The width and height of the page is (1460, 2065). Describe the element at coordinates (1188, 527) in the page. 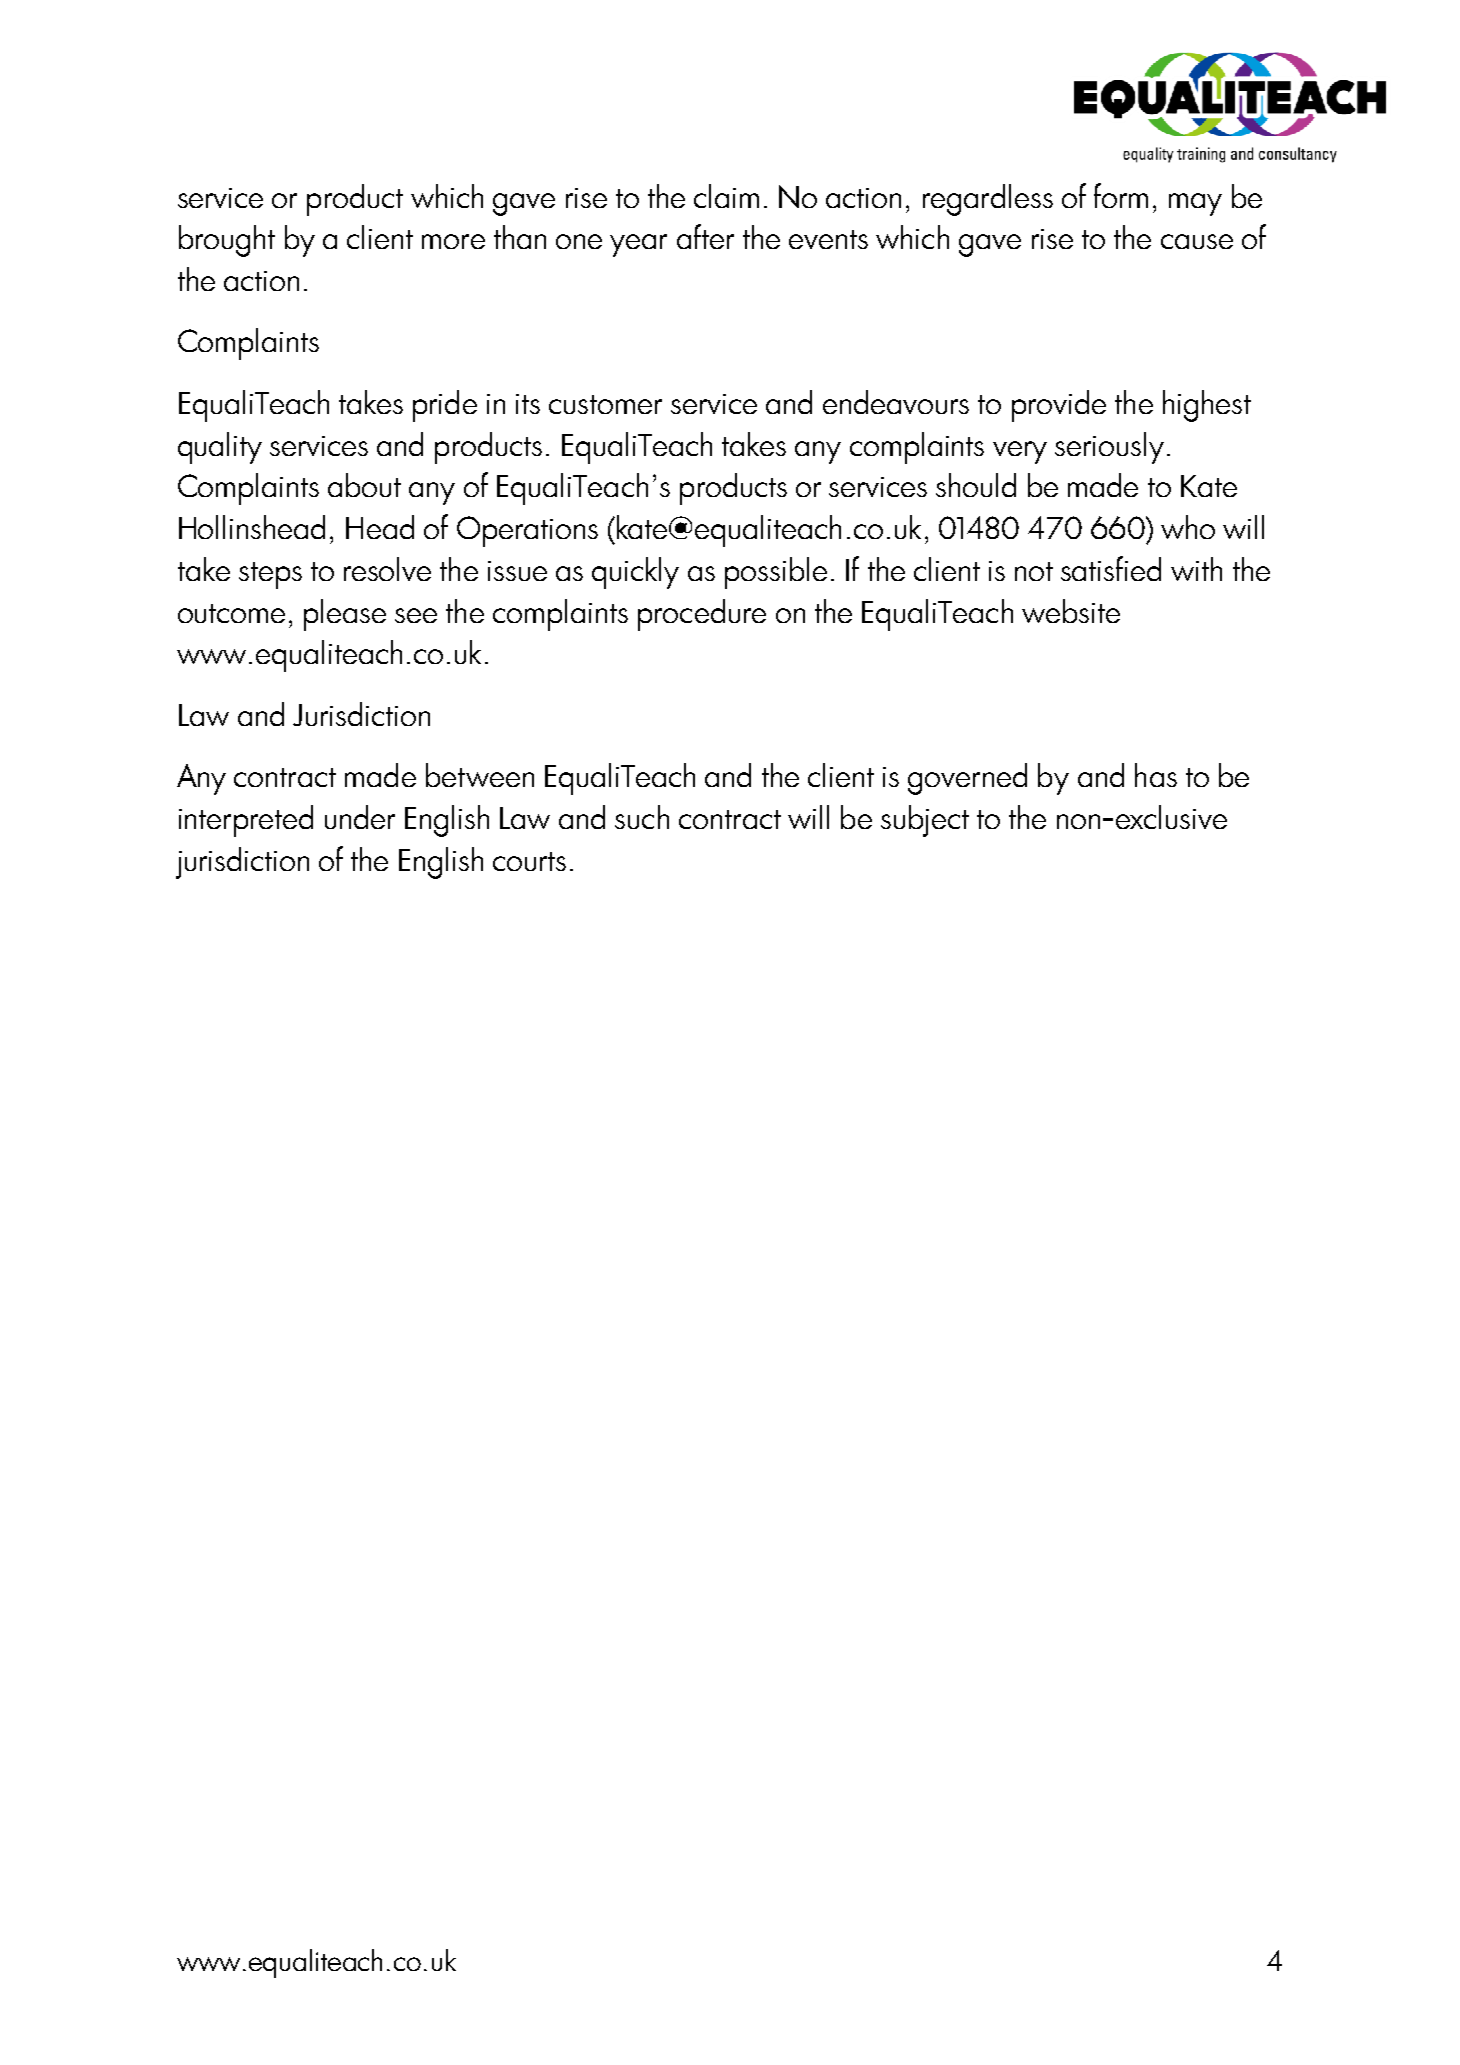

I see `who` at that location.
